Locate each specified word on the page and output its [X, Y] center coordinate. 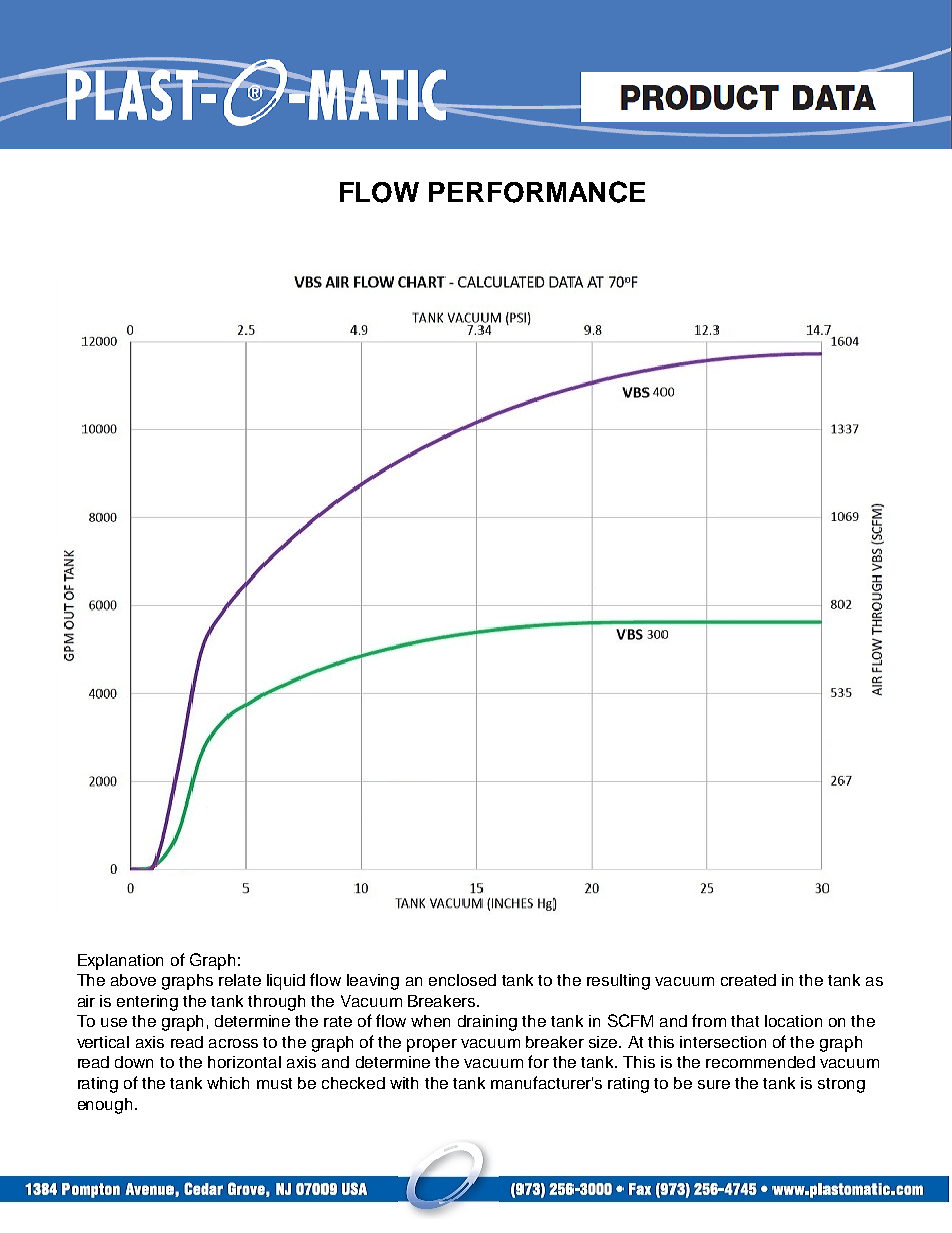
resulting [618, 982]
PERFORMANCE [537, 192]
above [133, 980]
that [745, 1021]
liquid [286, 982]
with [404, 1083]
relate [240, 980]
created [748, 980]
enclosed [462, 980]
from [709, 1020]
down [134, 1062]
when [430, 1021]
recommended [760, 1062]
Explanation [120, 962]
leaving [373, 982]
